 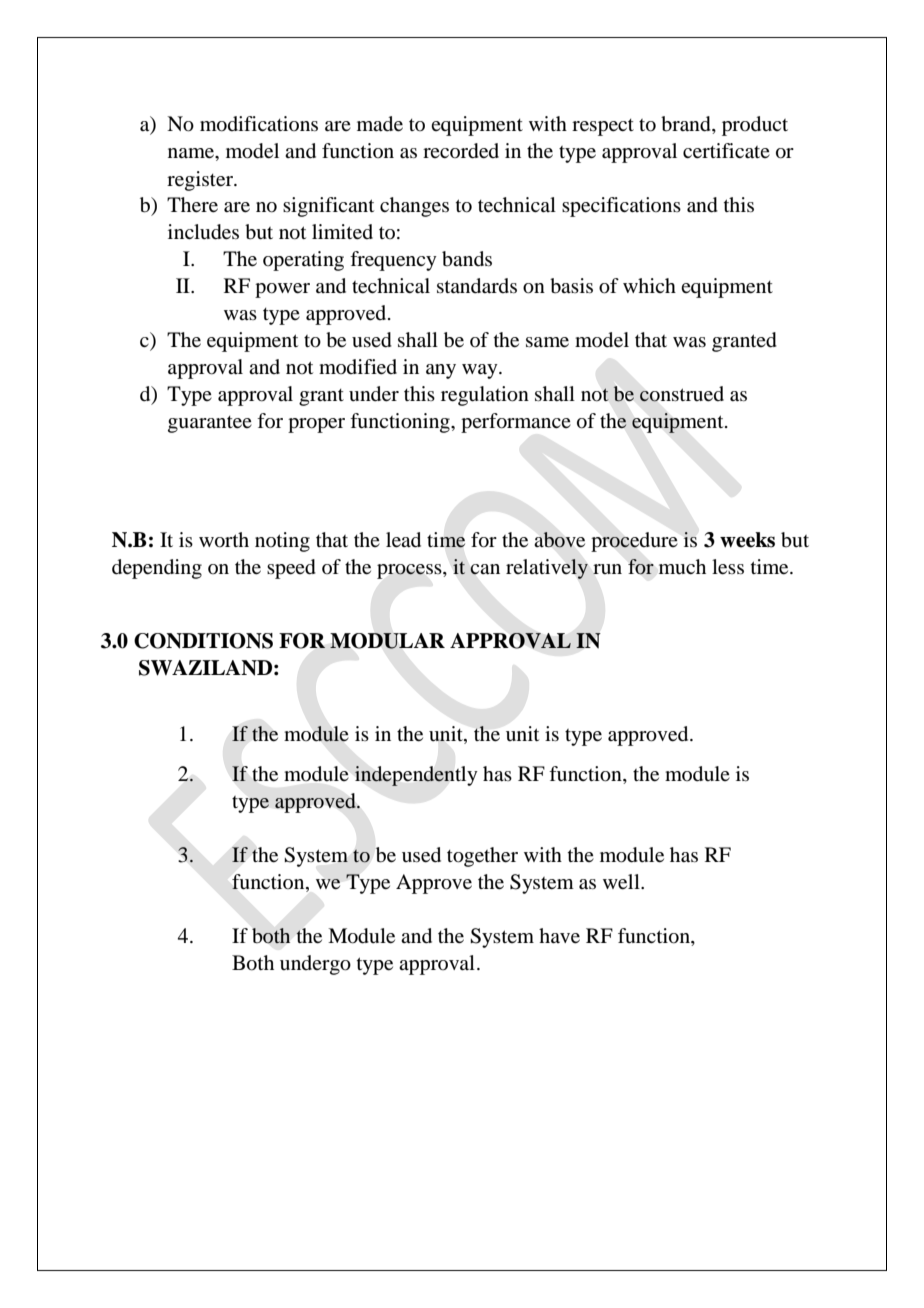 What do you see at coordinates (416, 776) in the image?
I see `independently` at bounding box center [416, 776].
